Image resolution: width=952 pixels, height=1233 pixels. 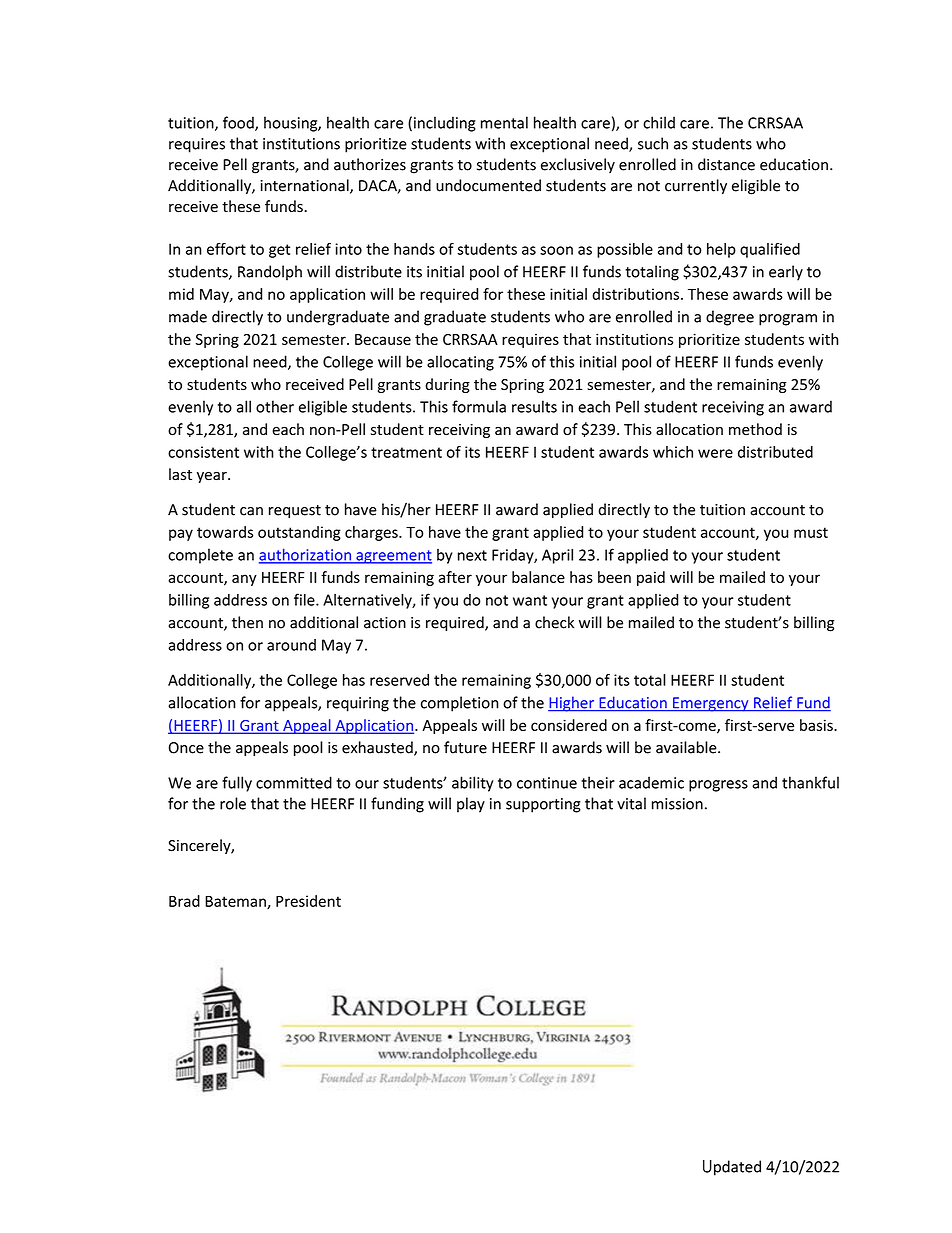 What do you see at coordinates (236, 902) in the screenshot?
I see `Bateman` at bounding box center [236, 902].
